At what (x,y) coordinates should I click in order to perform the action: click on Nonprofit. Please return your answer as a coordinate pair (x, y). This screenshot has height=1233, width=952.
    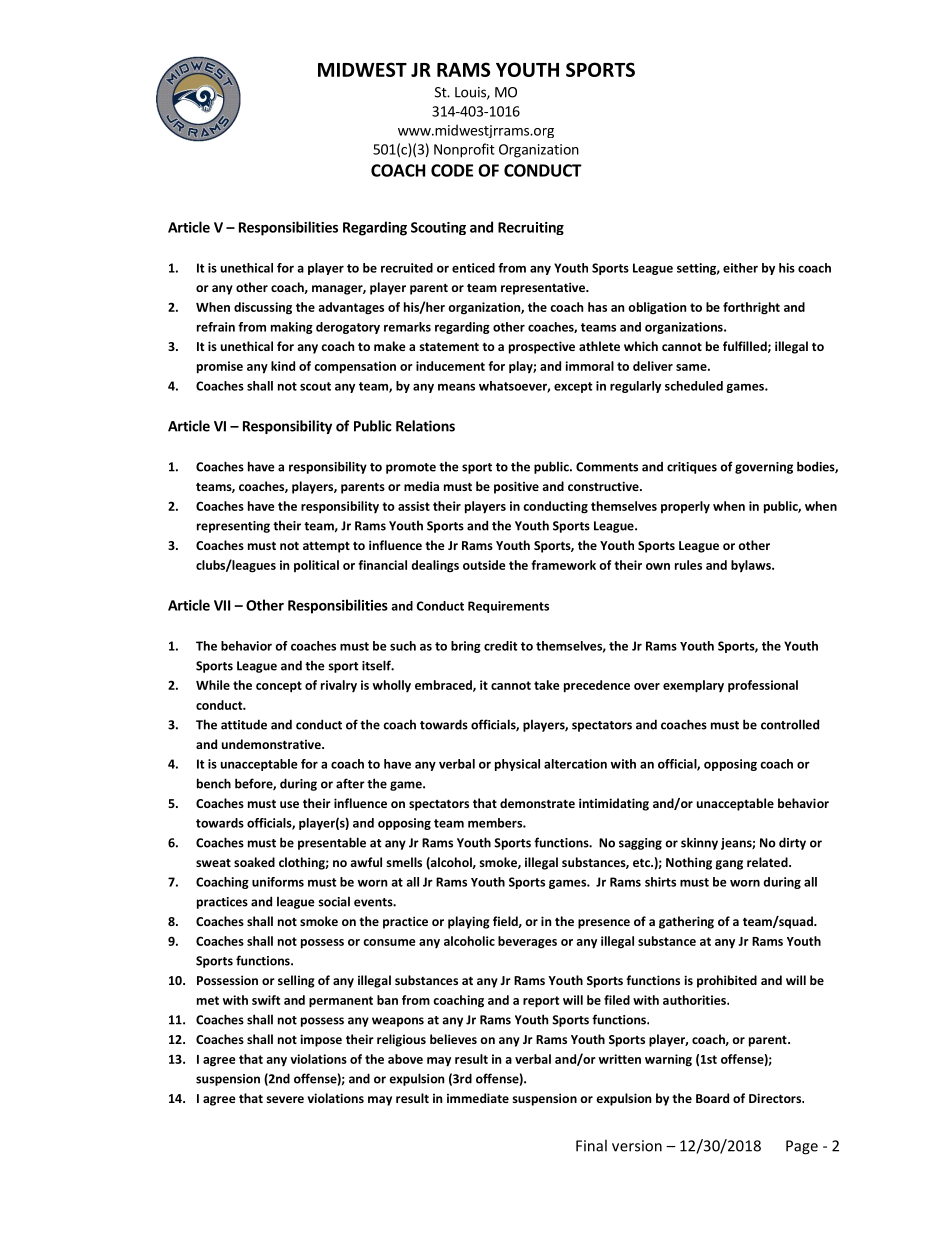
    Looking at the image, I should click on (464, 150).
